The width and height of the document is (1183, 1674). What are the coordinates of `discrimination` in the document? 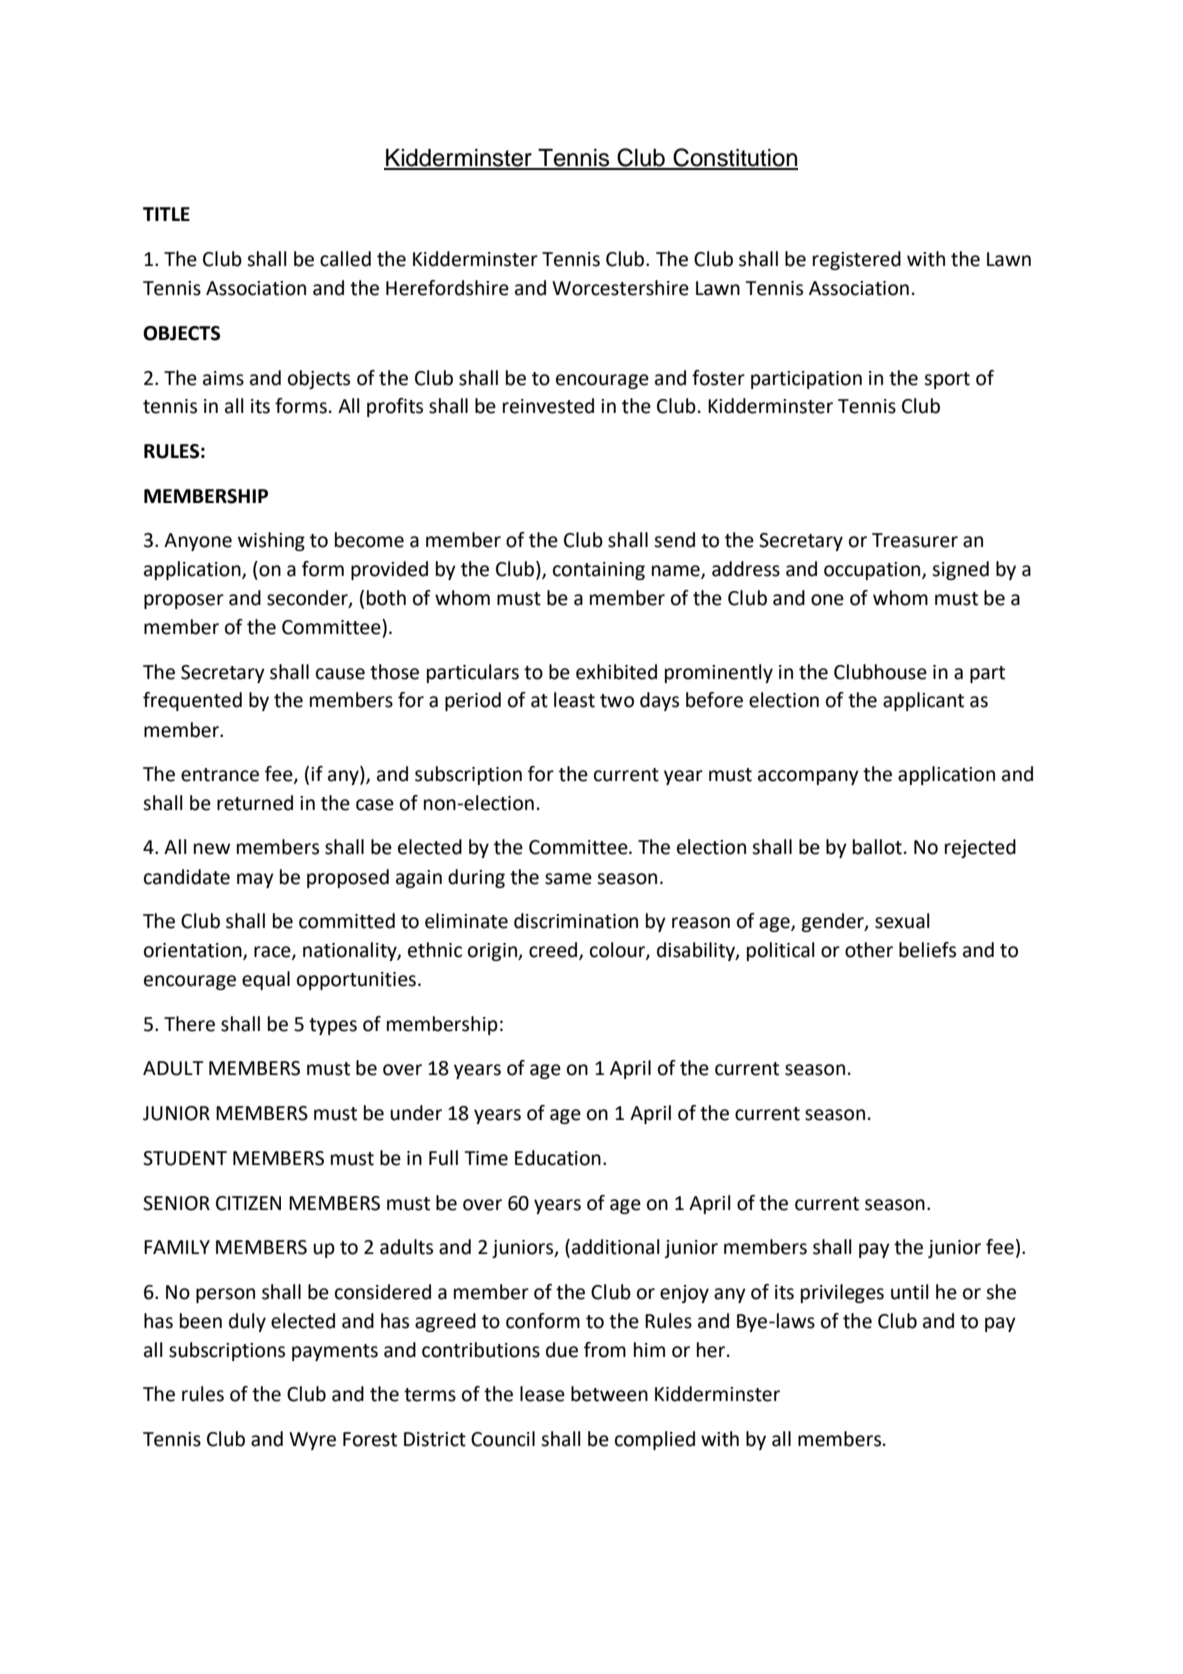 It's located at (576, 921).
